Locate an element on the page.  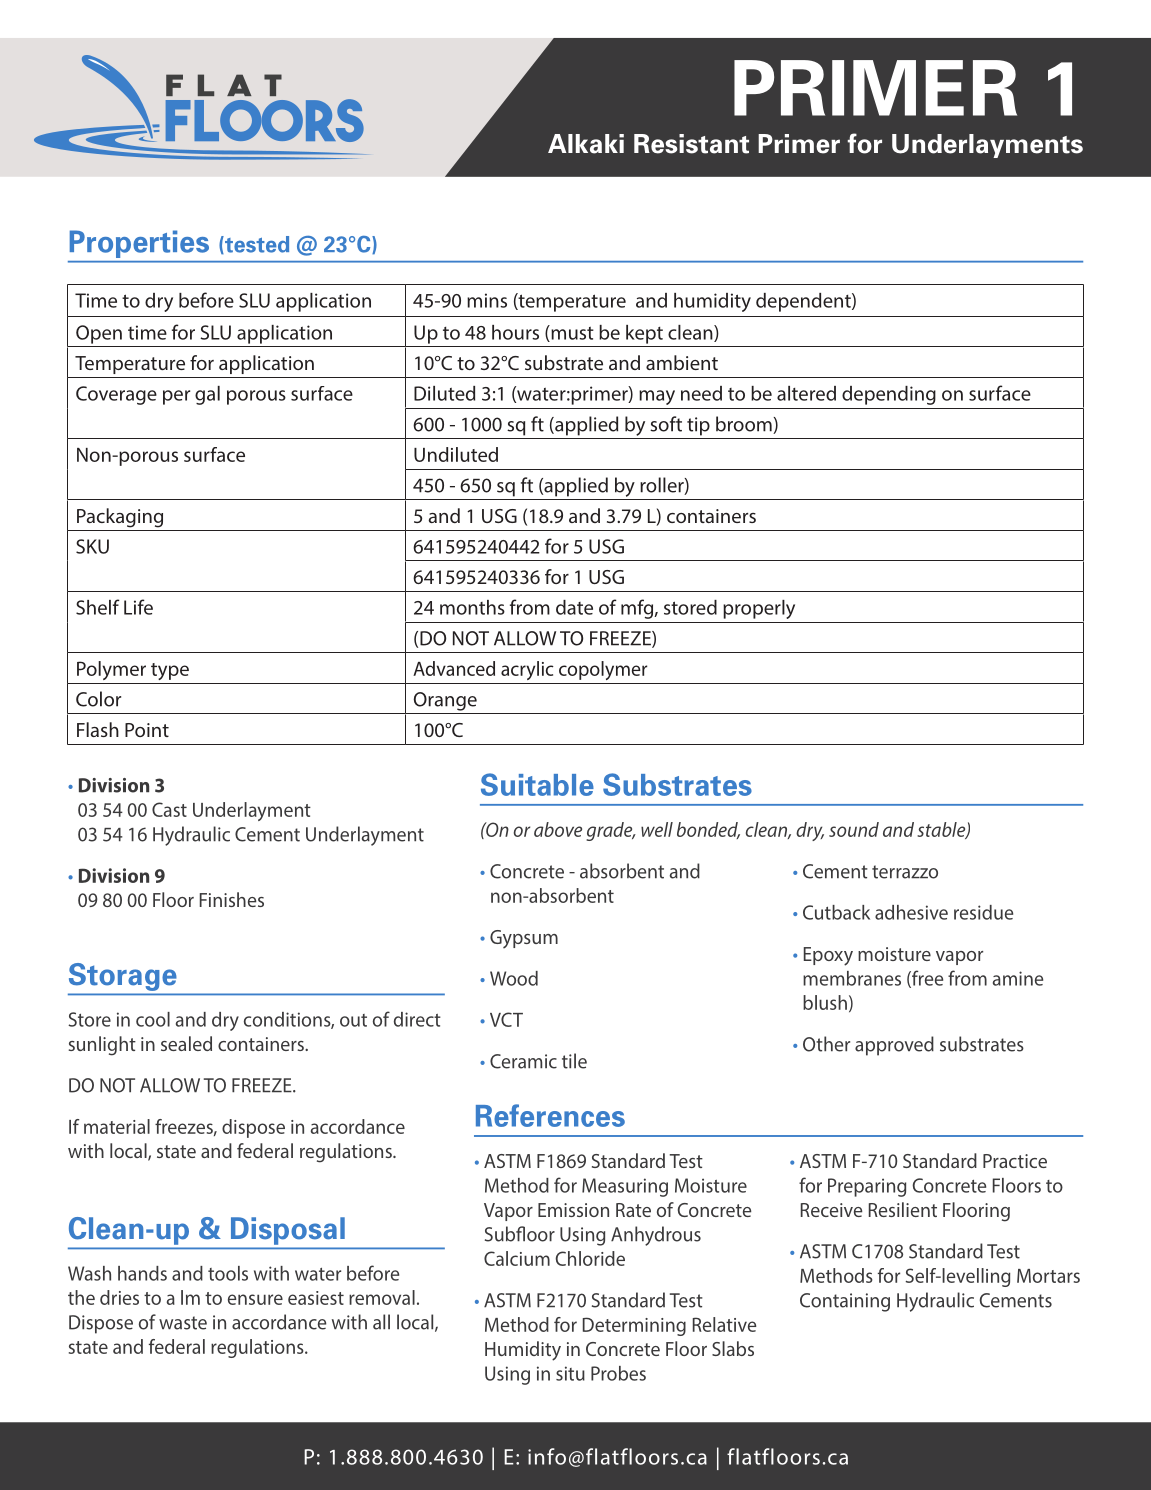
situ is located at coordinates (570, 1373).
